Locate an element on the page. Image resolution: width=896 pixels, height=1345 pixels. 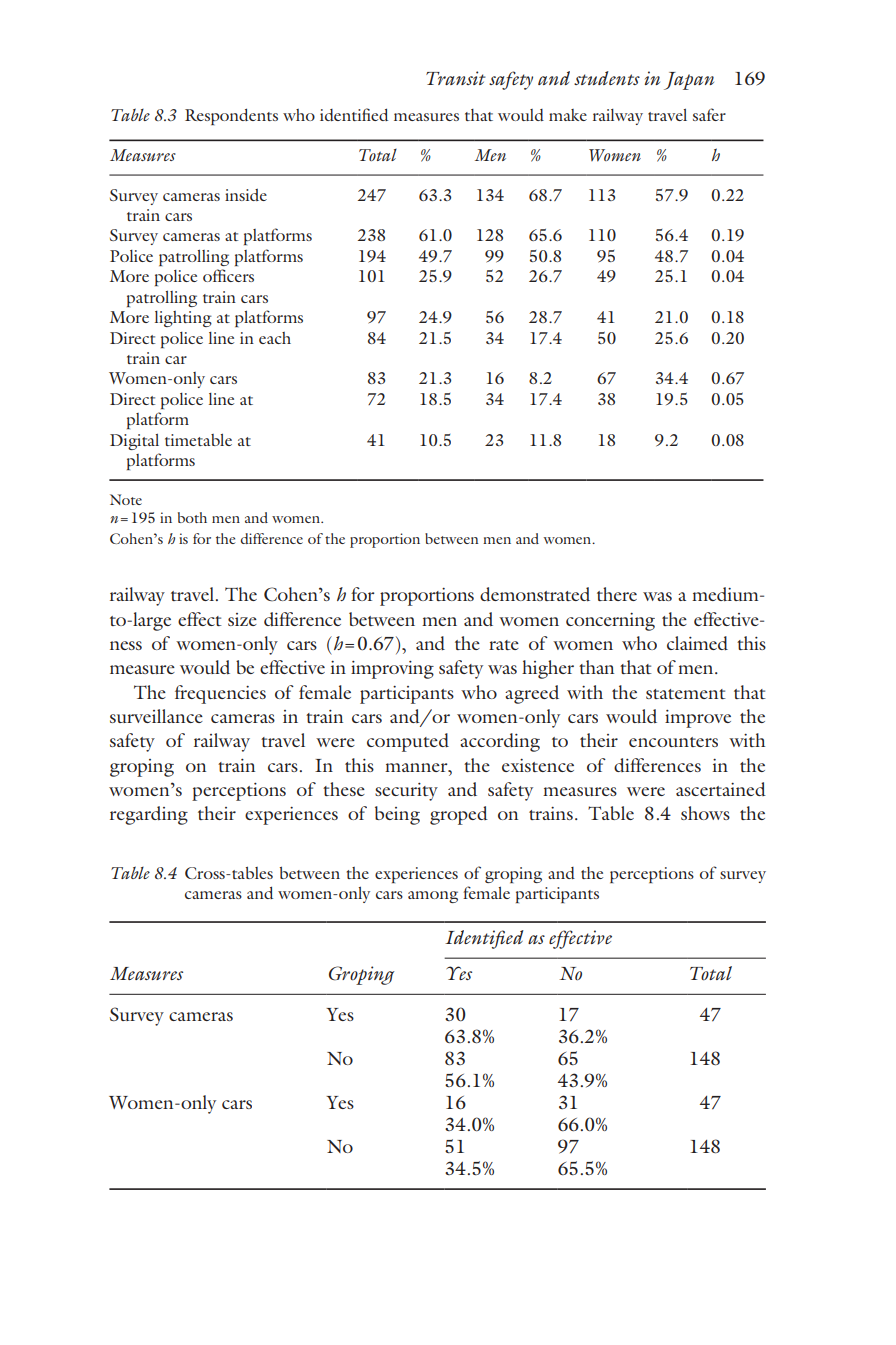
size is located at coordinates (242, 619).
